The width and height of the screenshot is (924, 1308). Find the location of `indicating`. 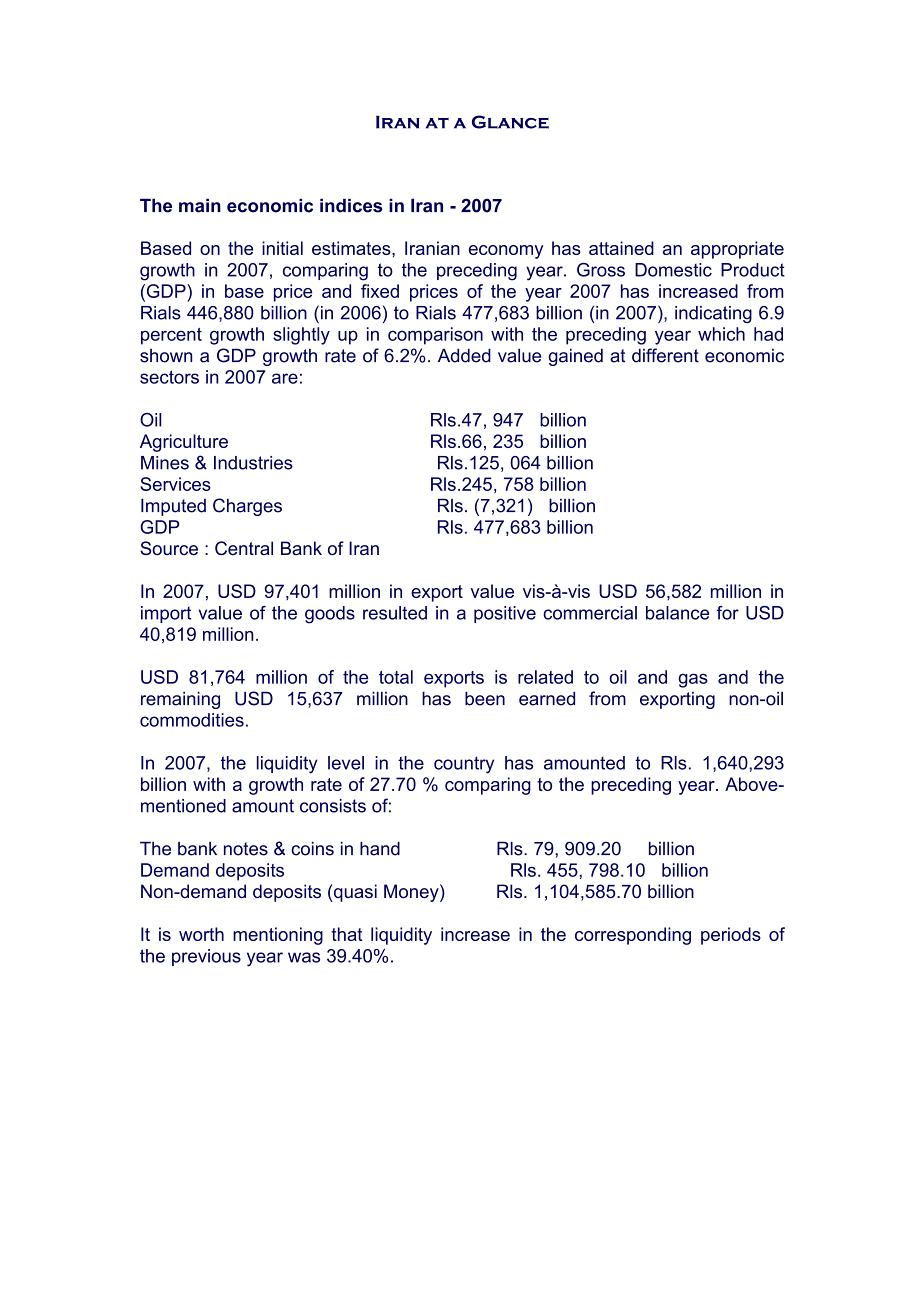

indicating is located at coordinates (713, 314).
